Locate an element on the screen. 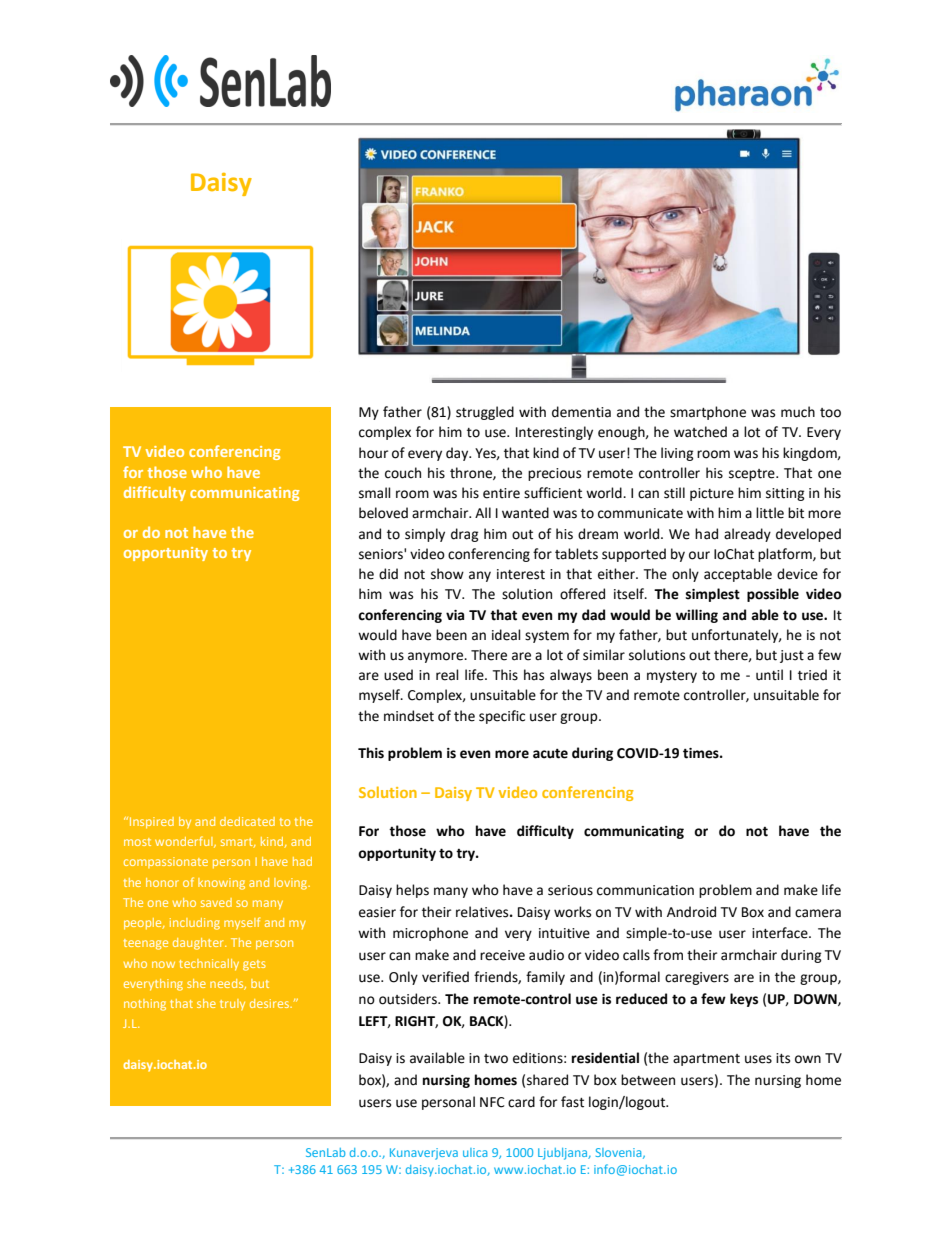 This screenshot has width=952, height=1233. truly is located at coordinates (232, 1005).
